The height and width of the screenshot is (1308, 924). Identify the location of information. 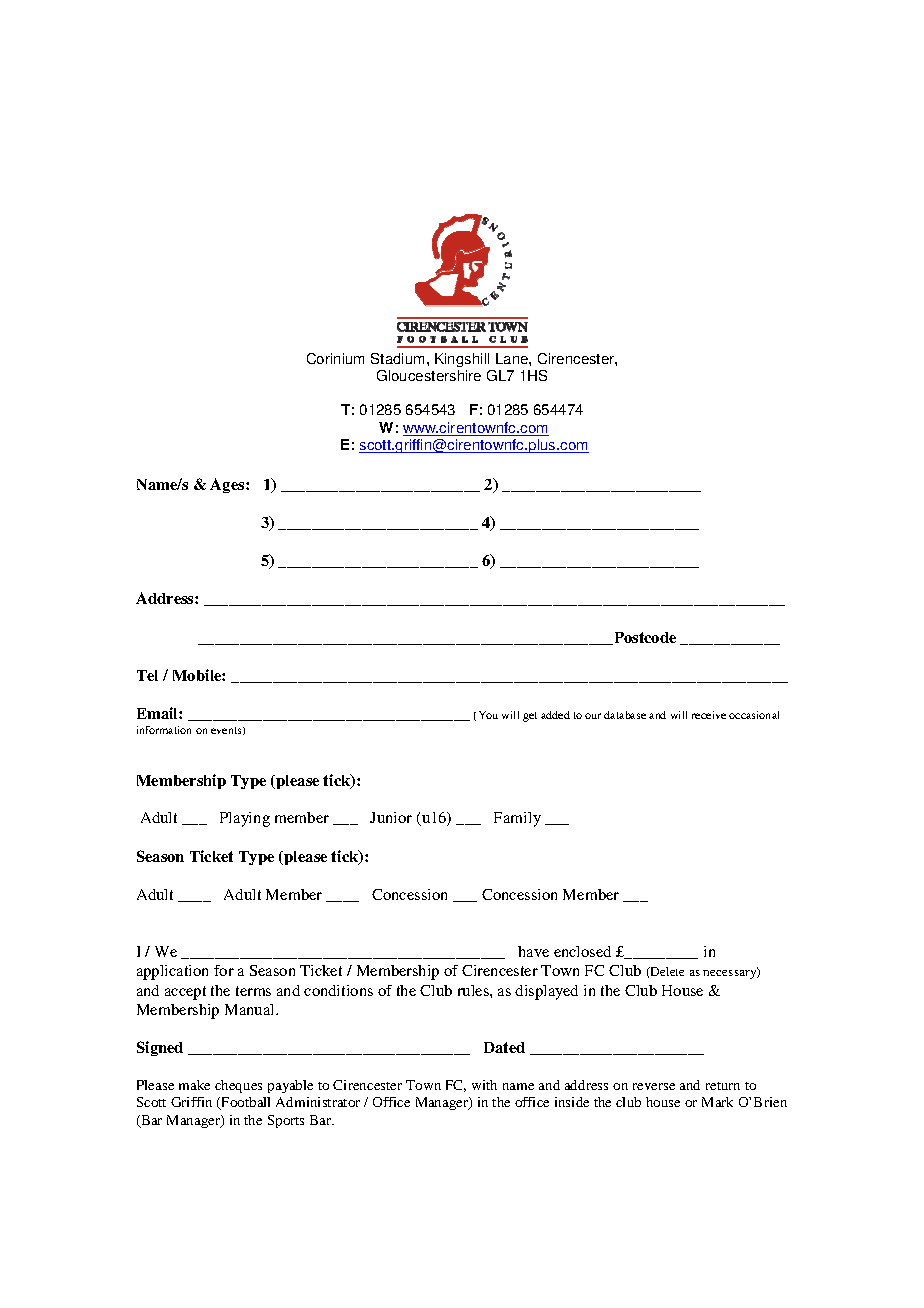
(164, 730).
